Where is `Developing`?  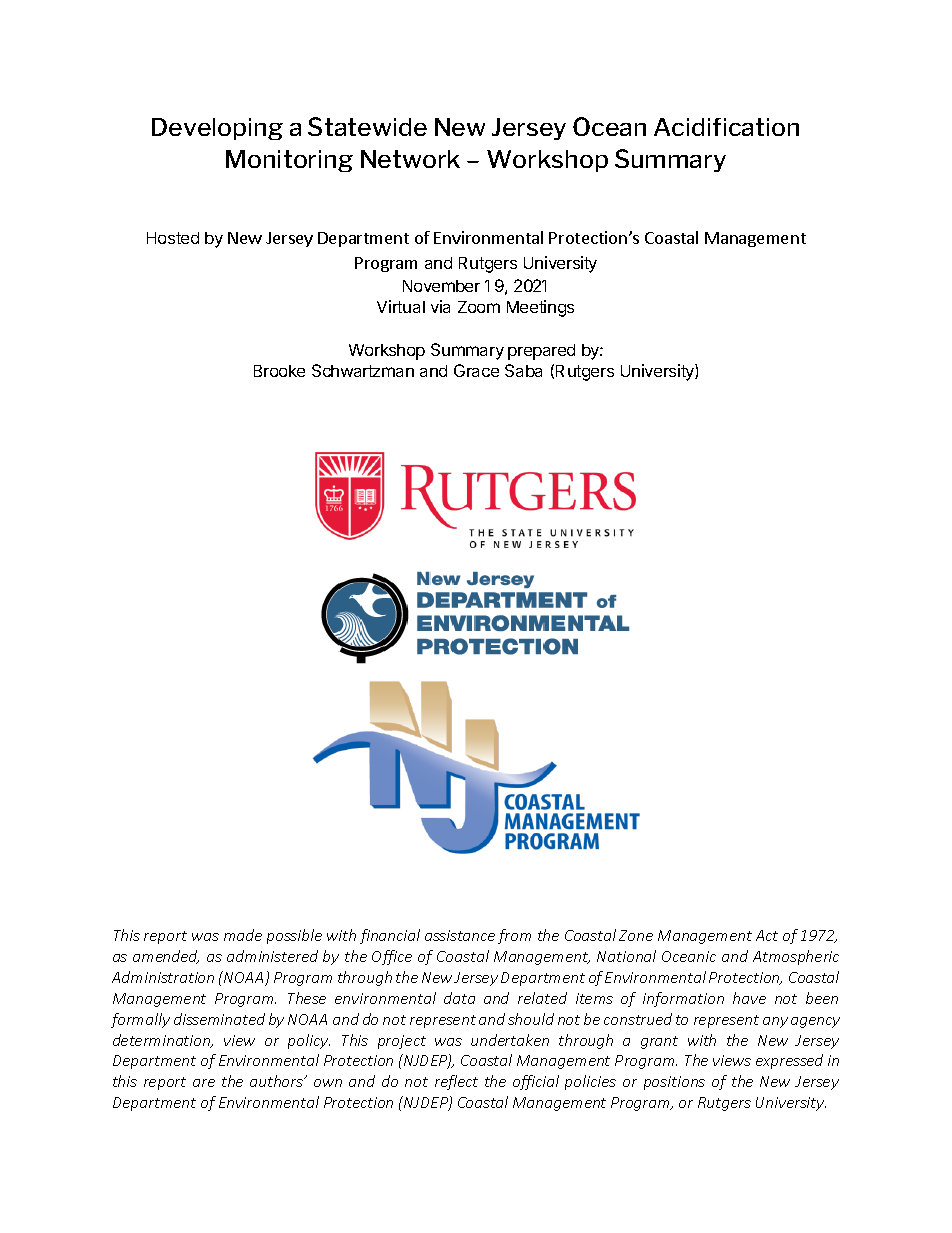
Developing is located at coordinates (217, 129).
